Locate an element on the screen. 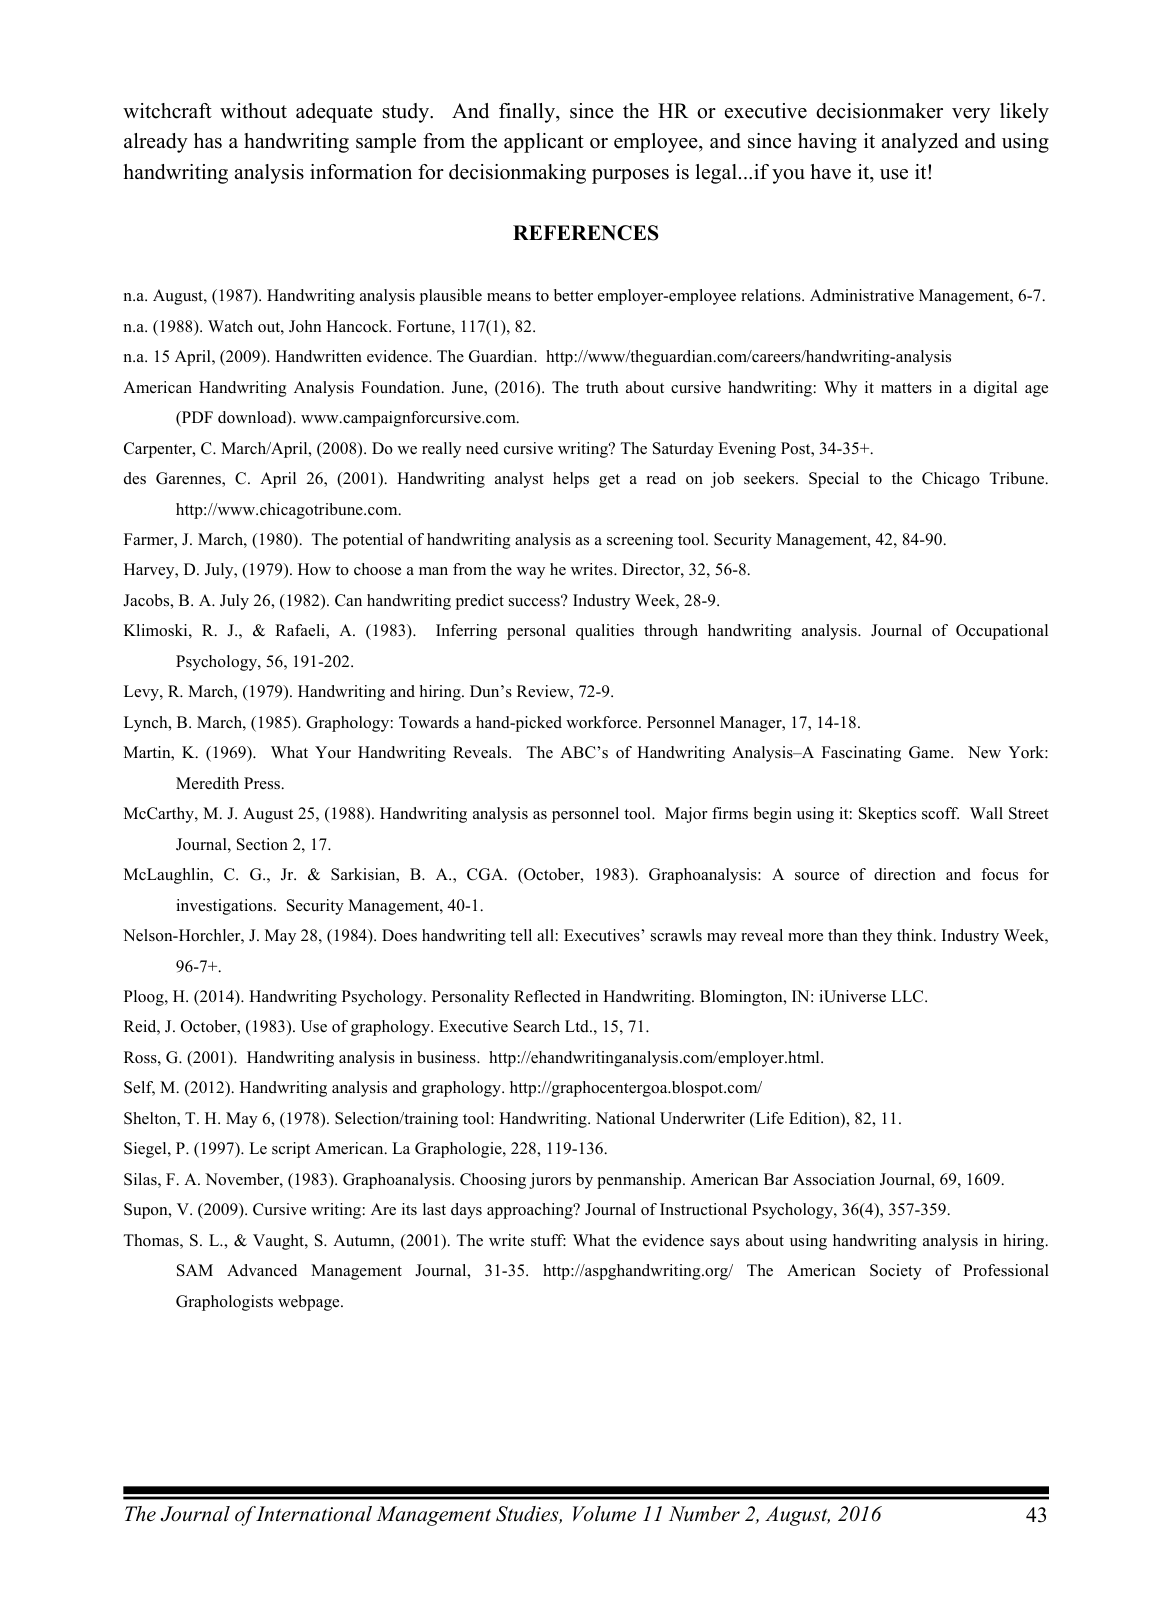  webpage is located at coordinates (310, 1303).
